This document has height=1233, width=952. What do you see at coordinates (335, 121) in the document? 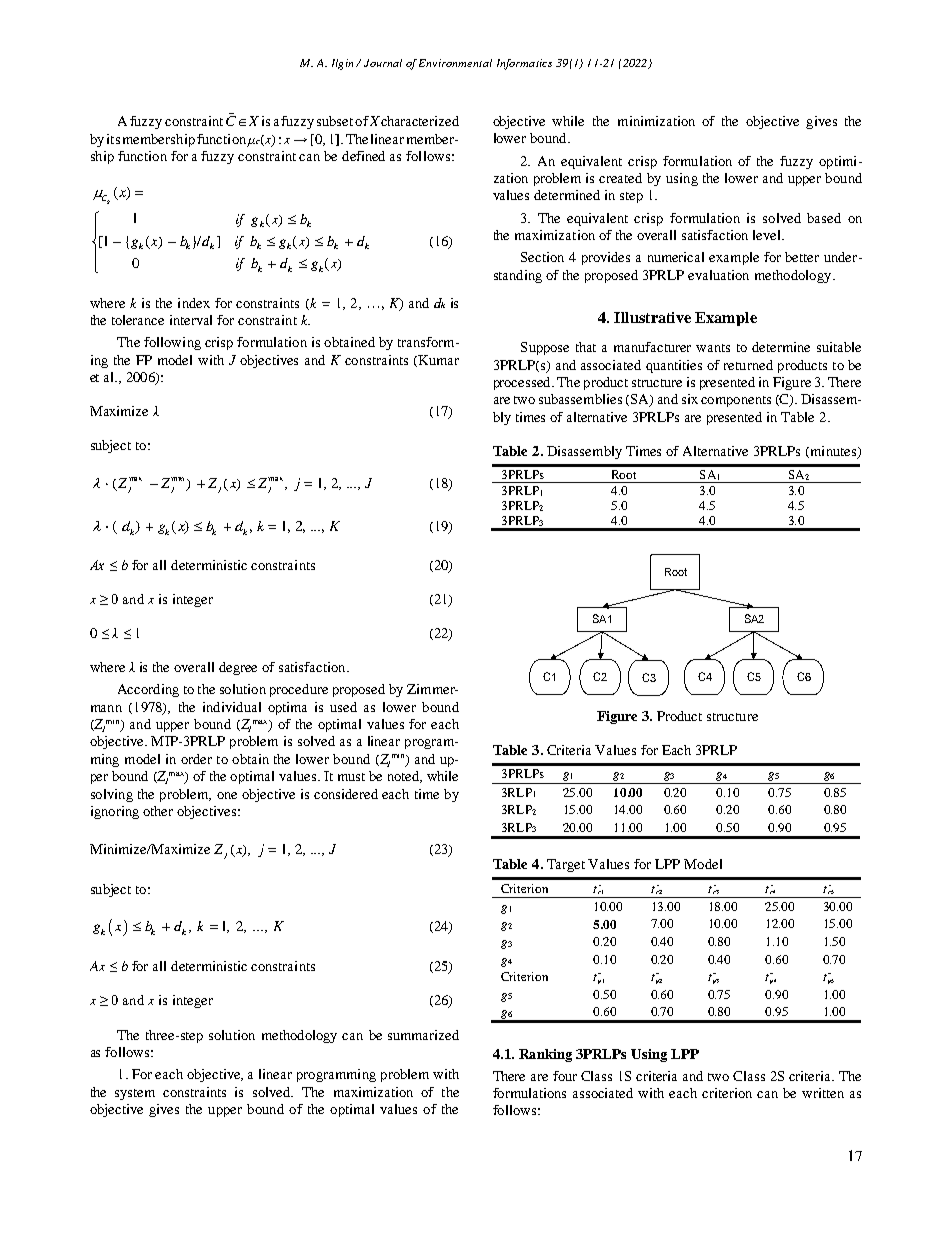
I see `subset` at bounding box center [335, 121].
